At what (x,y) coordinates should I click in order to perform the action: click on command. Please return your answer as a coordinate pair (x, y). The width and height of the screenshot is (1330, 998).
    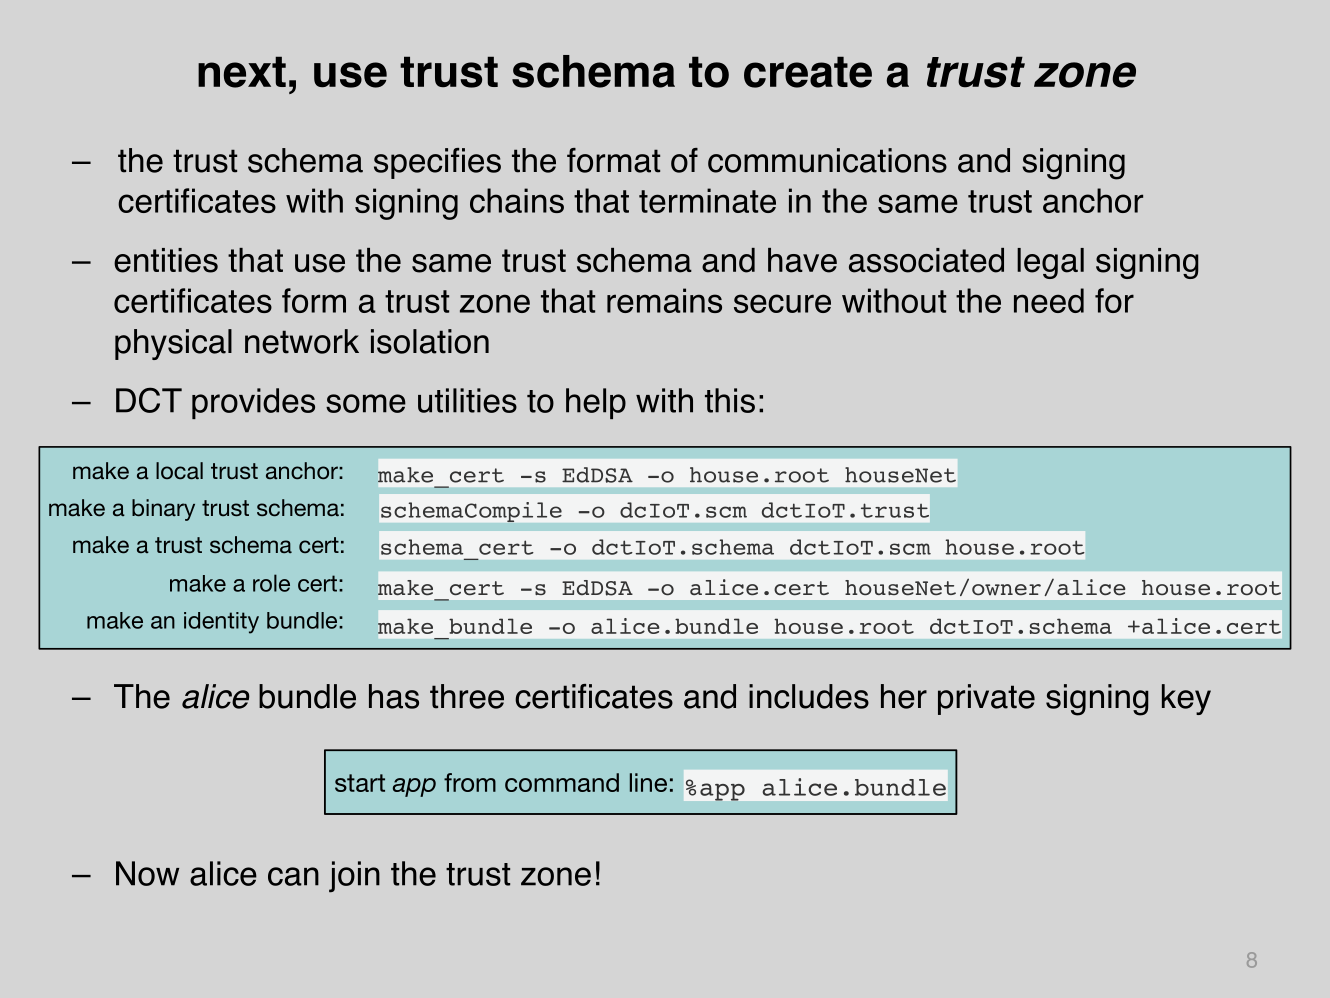
    Looking at the image, I should click on (562, 782).
